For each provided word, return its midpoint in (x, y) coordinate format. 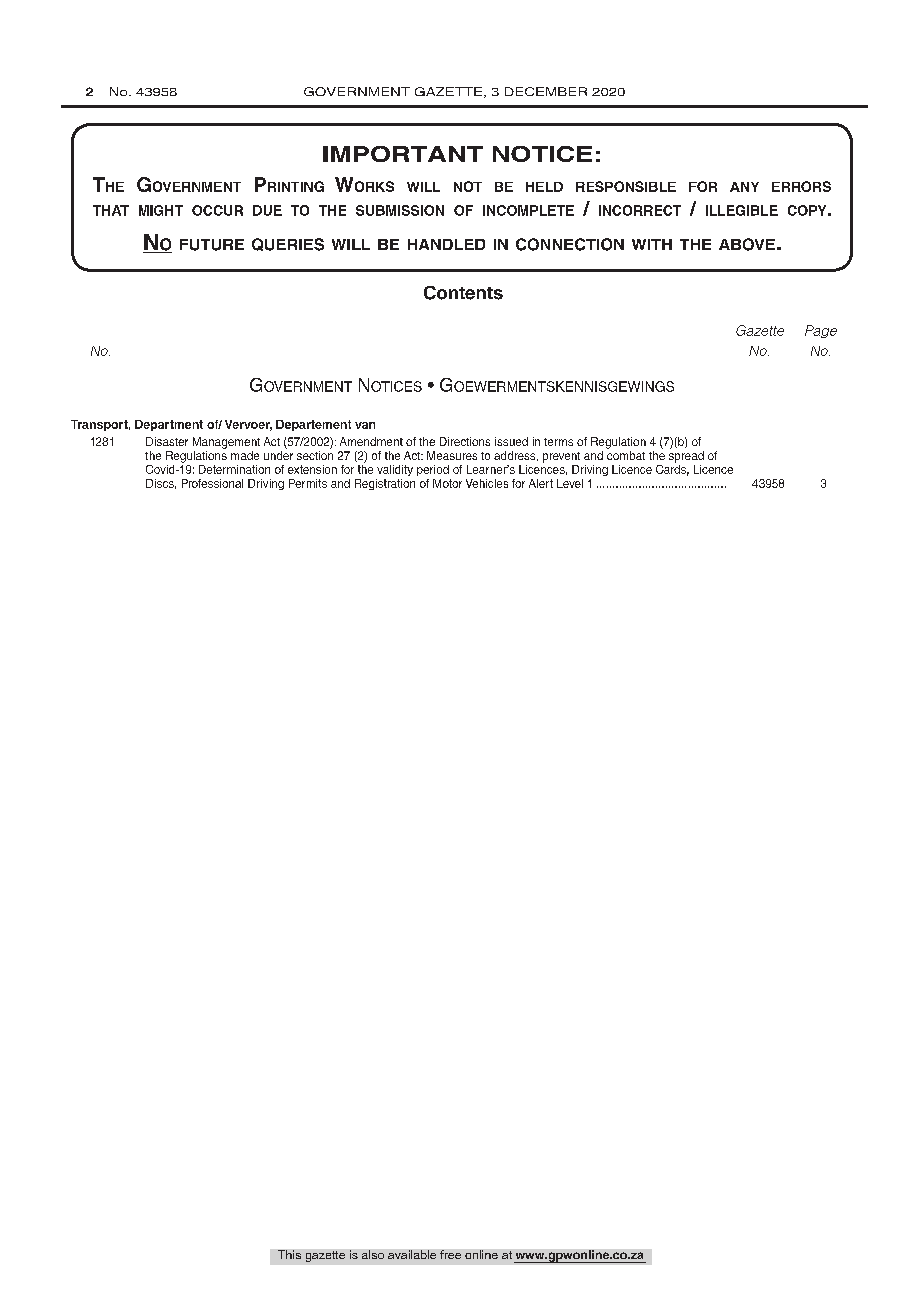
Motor (447, 483)
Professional (212, 483)
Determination (234, 469)
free (450, 1254)
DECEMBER (546, 91)
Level (570, 483)
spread (686, 455)
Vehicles (487, 483)
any (744, 187)
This (289, 1254)
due (267, 210)
